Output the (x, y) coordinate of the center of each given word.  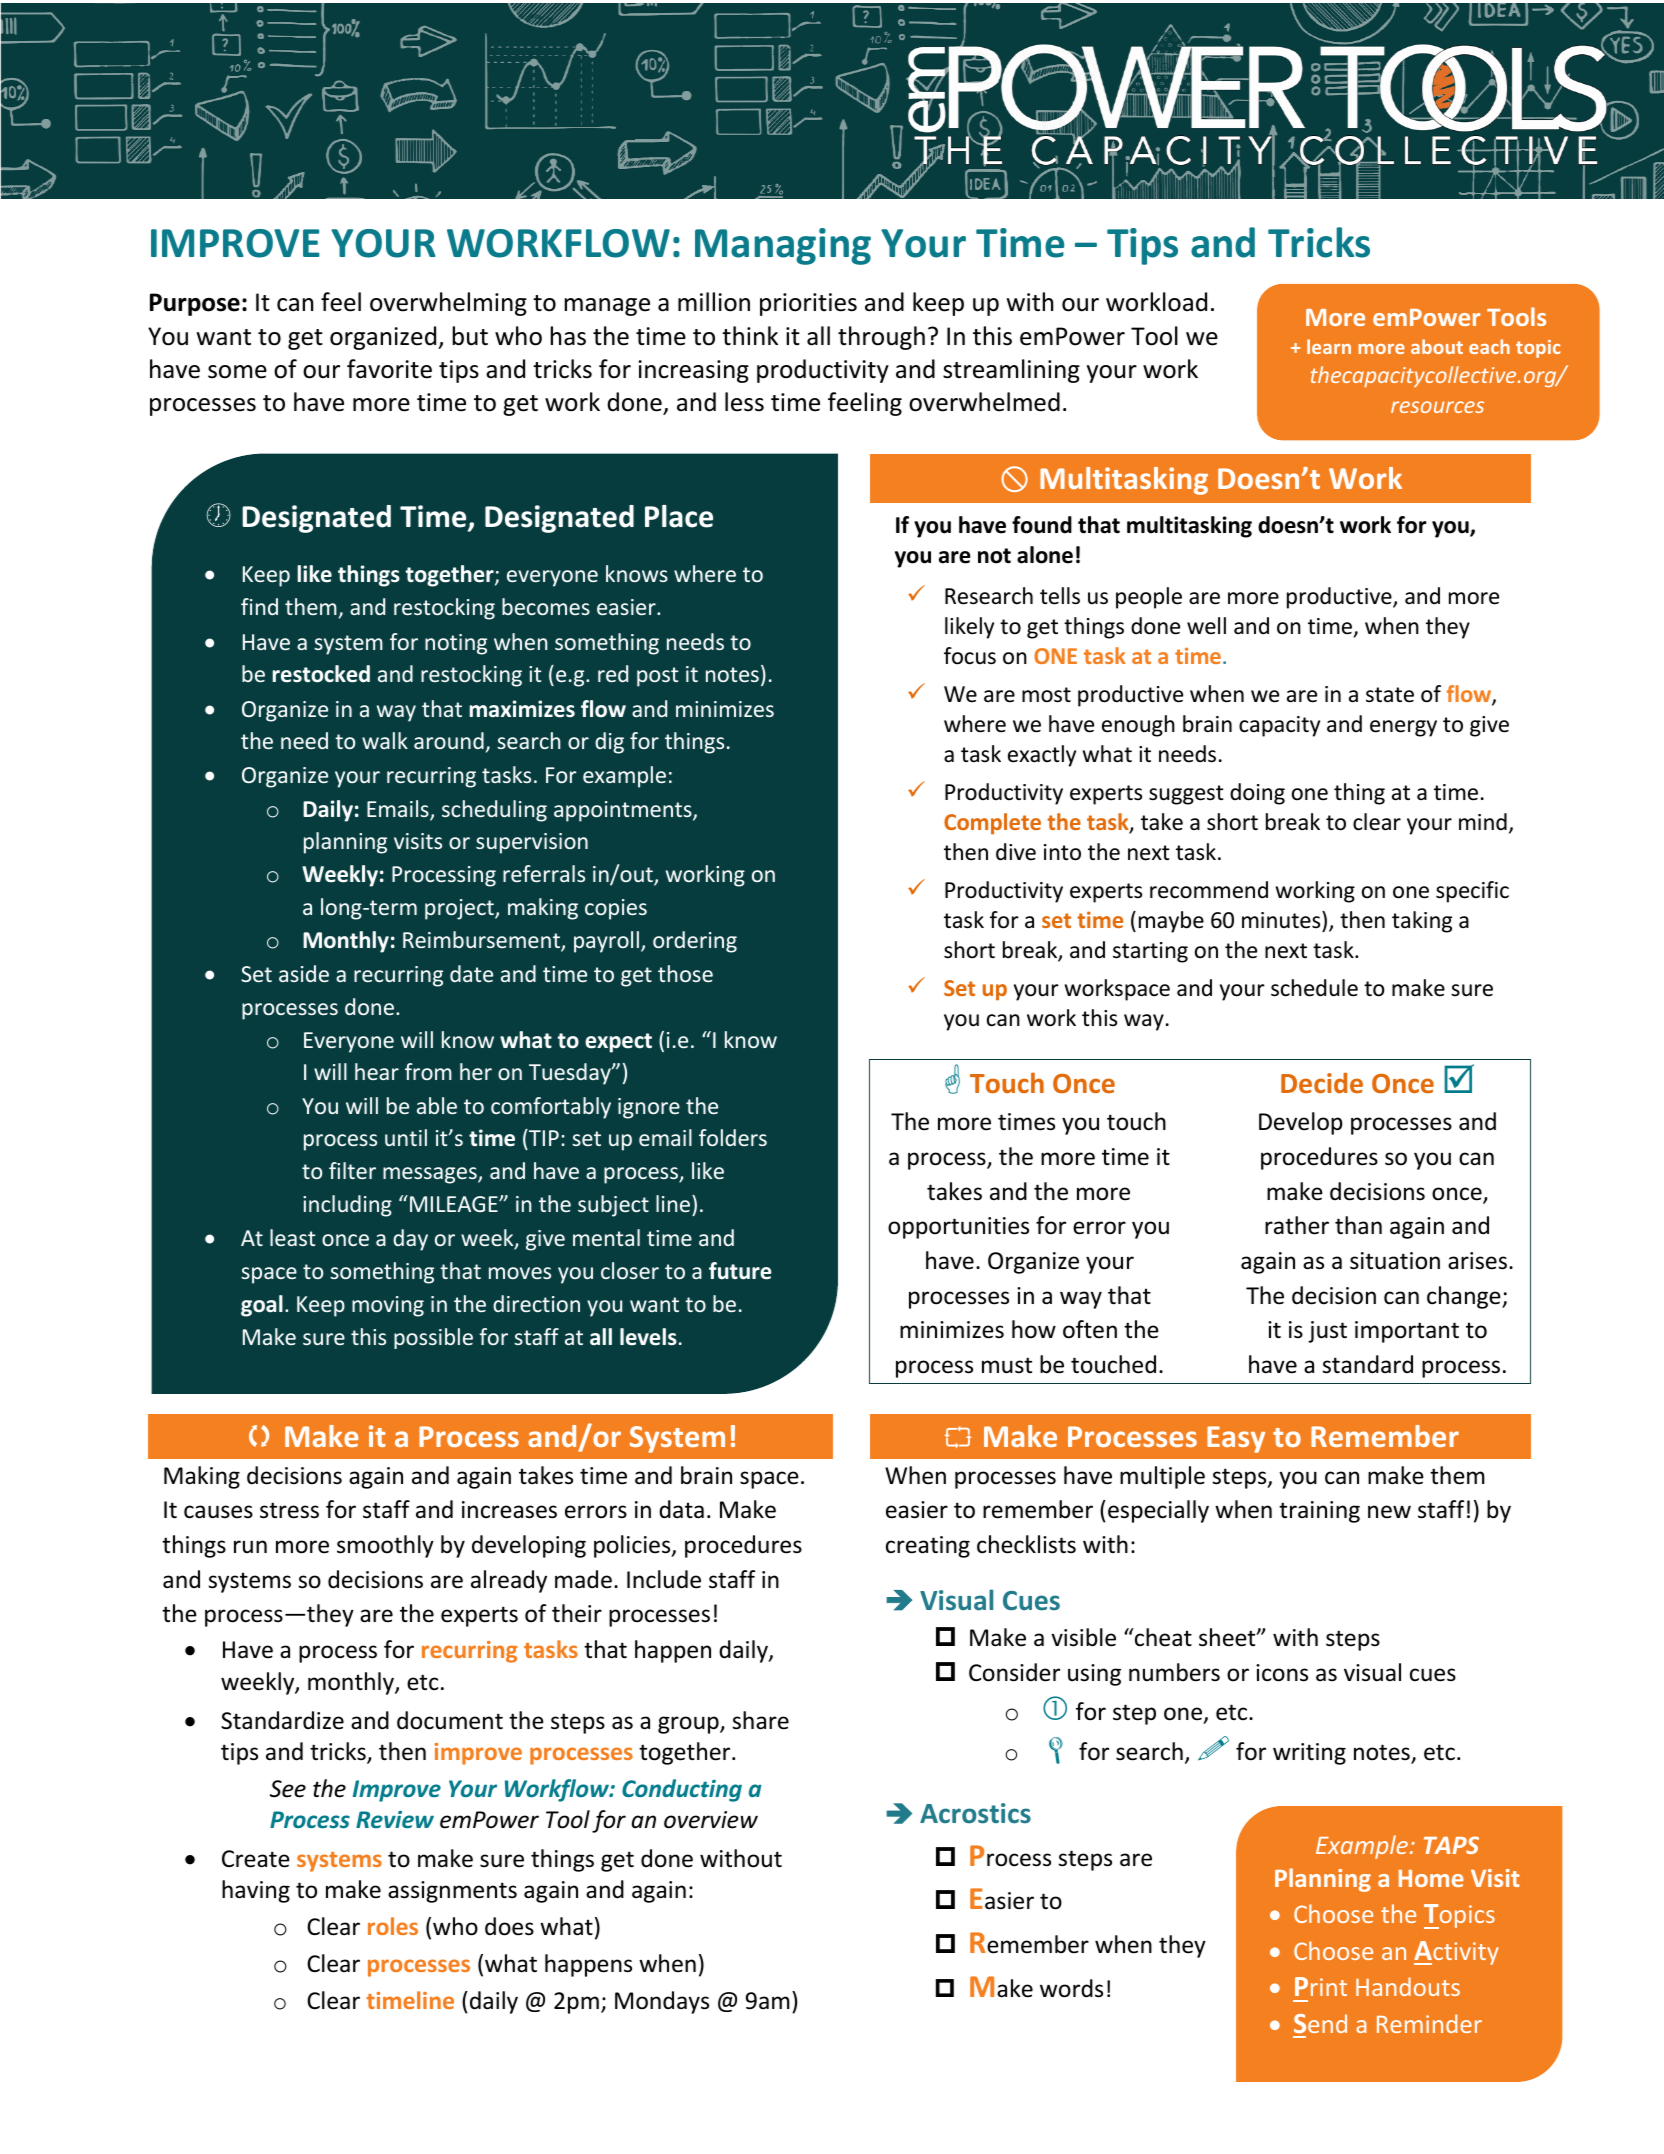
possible (433, 1338)
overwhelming (448, 304)
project (460, 909)
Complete (992, 824)
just (1327, 1332)
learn (1329, 346)
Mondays (662, 2002)
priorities (808, 304)
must (1007, 1365)
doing (1257, 794)
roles (393, 1926)
